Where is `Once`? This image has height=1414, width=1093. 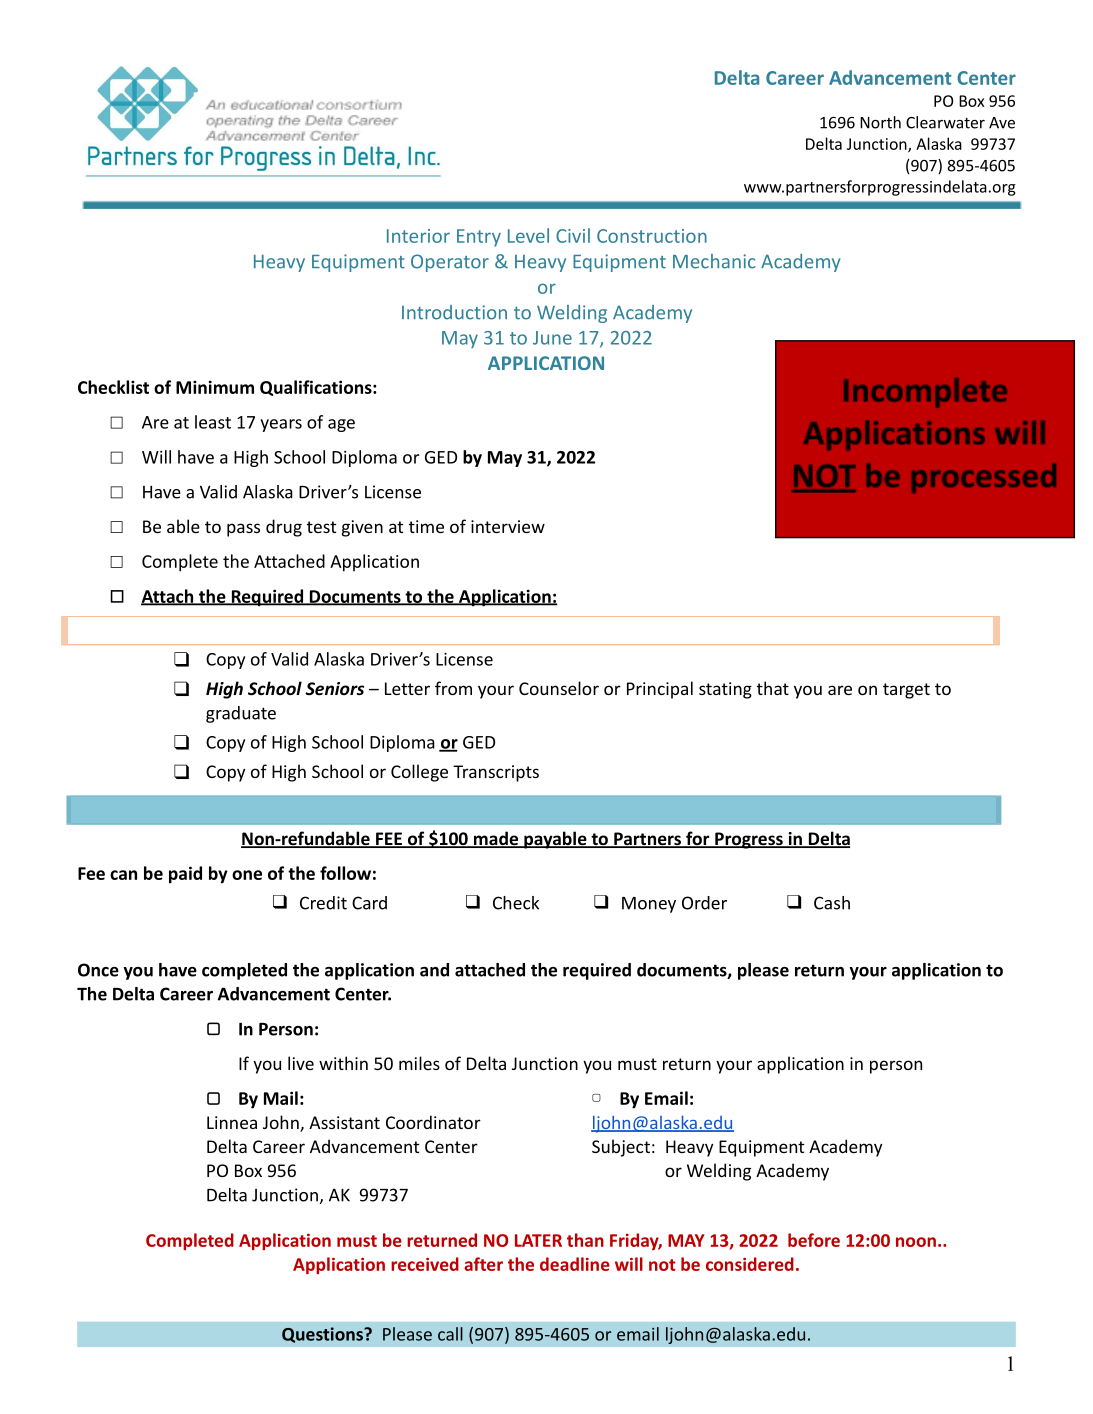 Once is located at coordinates (98, 970).
